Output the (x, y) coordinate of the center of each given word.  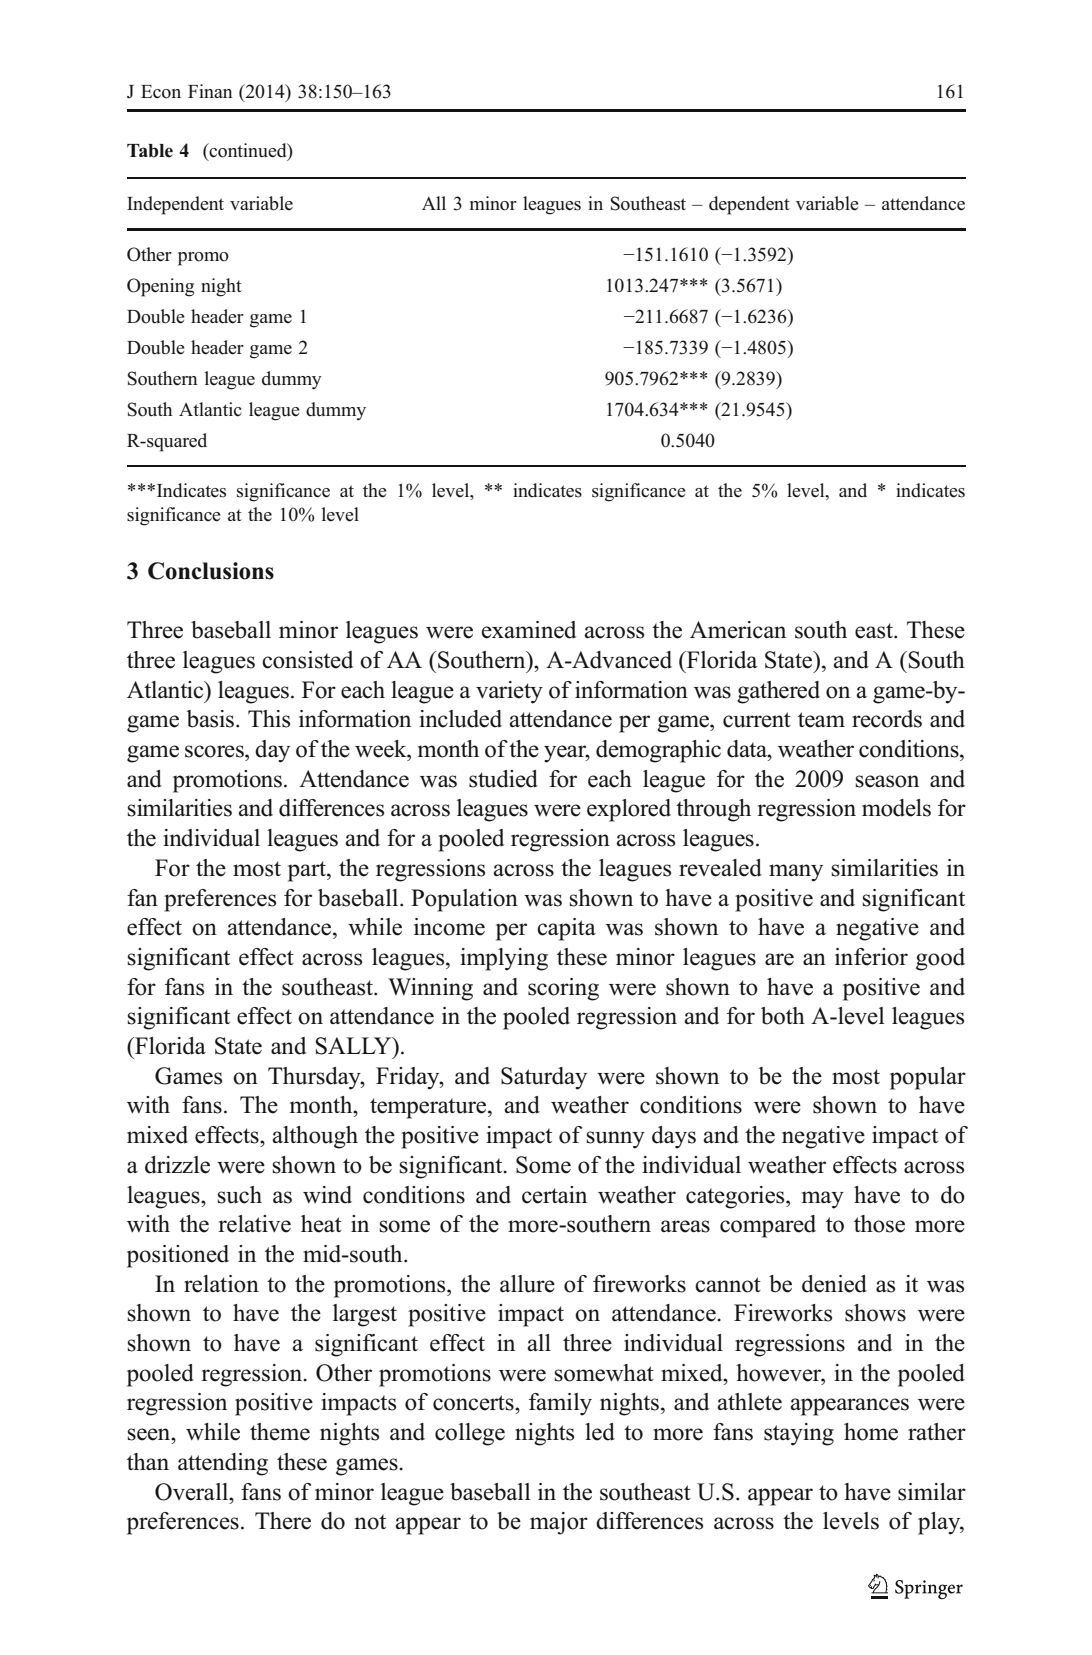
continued (248, 150)
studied (503, 779)
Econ (161, 92)
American (738, 630)
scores (215, 751)
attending (223, 1464)
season (887, 781)
